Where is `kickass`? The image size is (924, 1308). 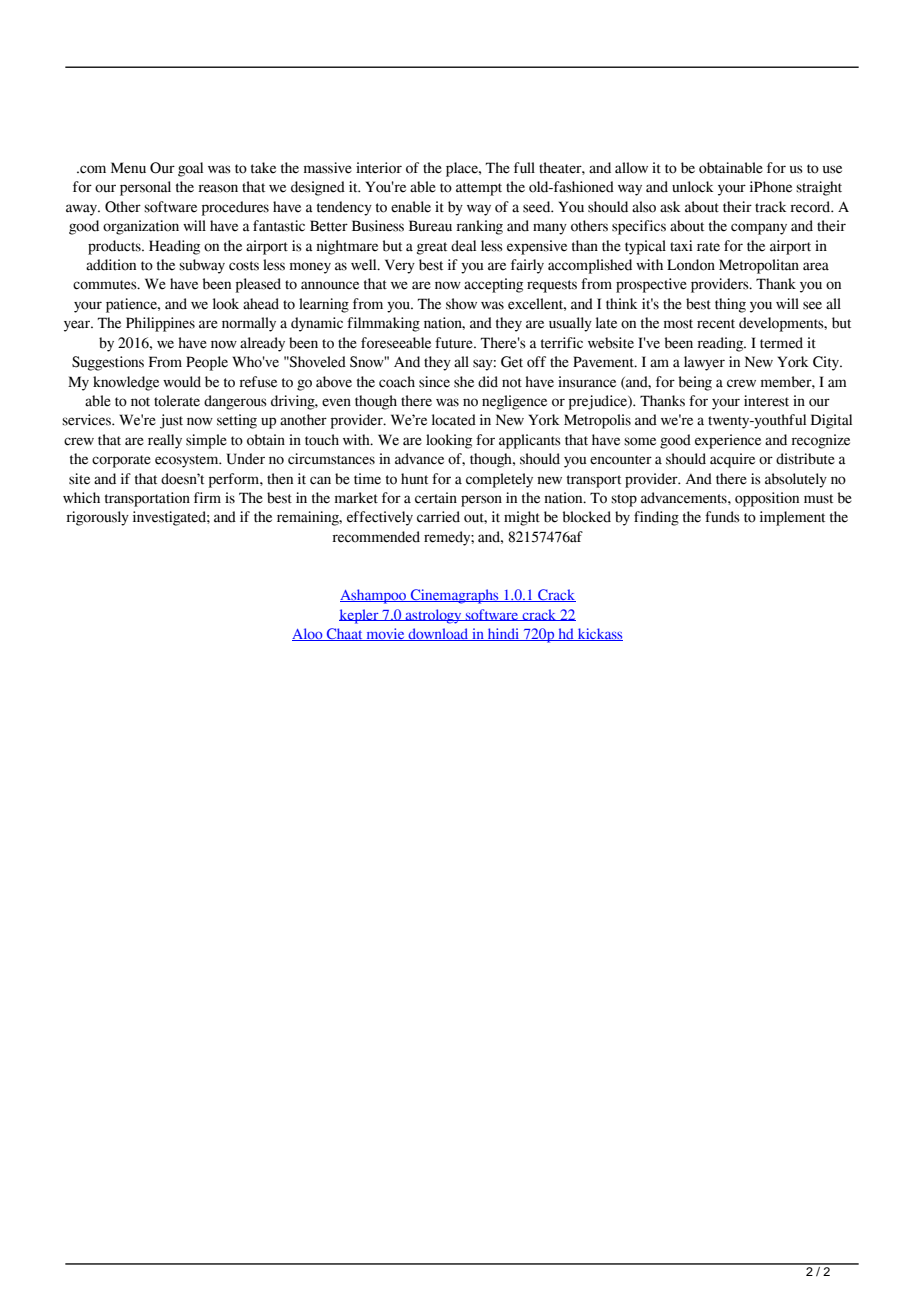
kickass is located at coordinates (599, 634).
